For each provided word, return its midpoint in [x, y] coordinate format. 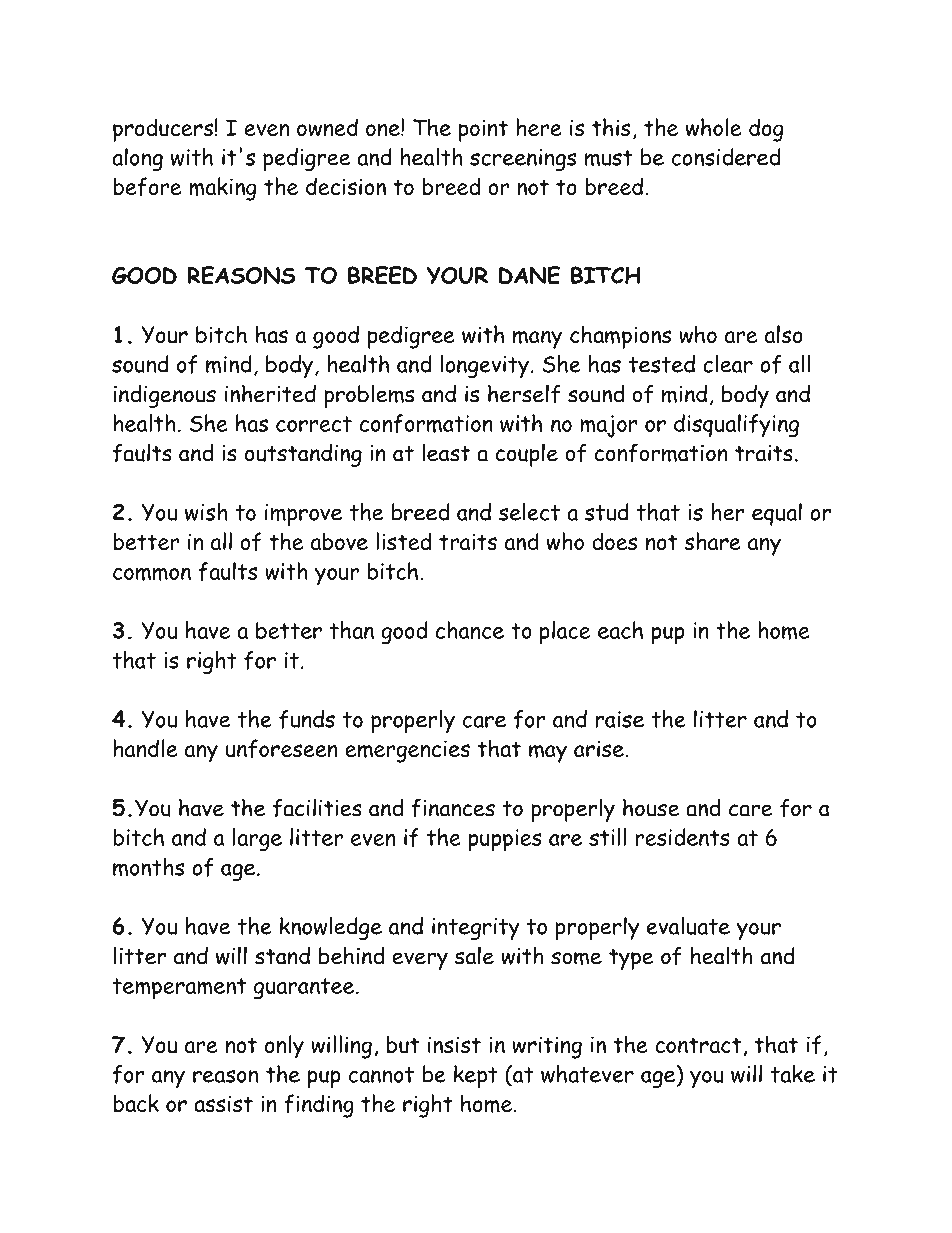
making [223, 189]
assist [223, 1103]
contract [698, 1045]
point [483, 130]
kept [476, 1076]
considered [726, 157]
